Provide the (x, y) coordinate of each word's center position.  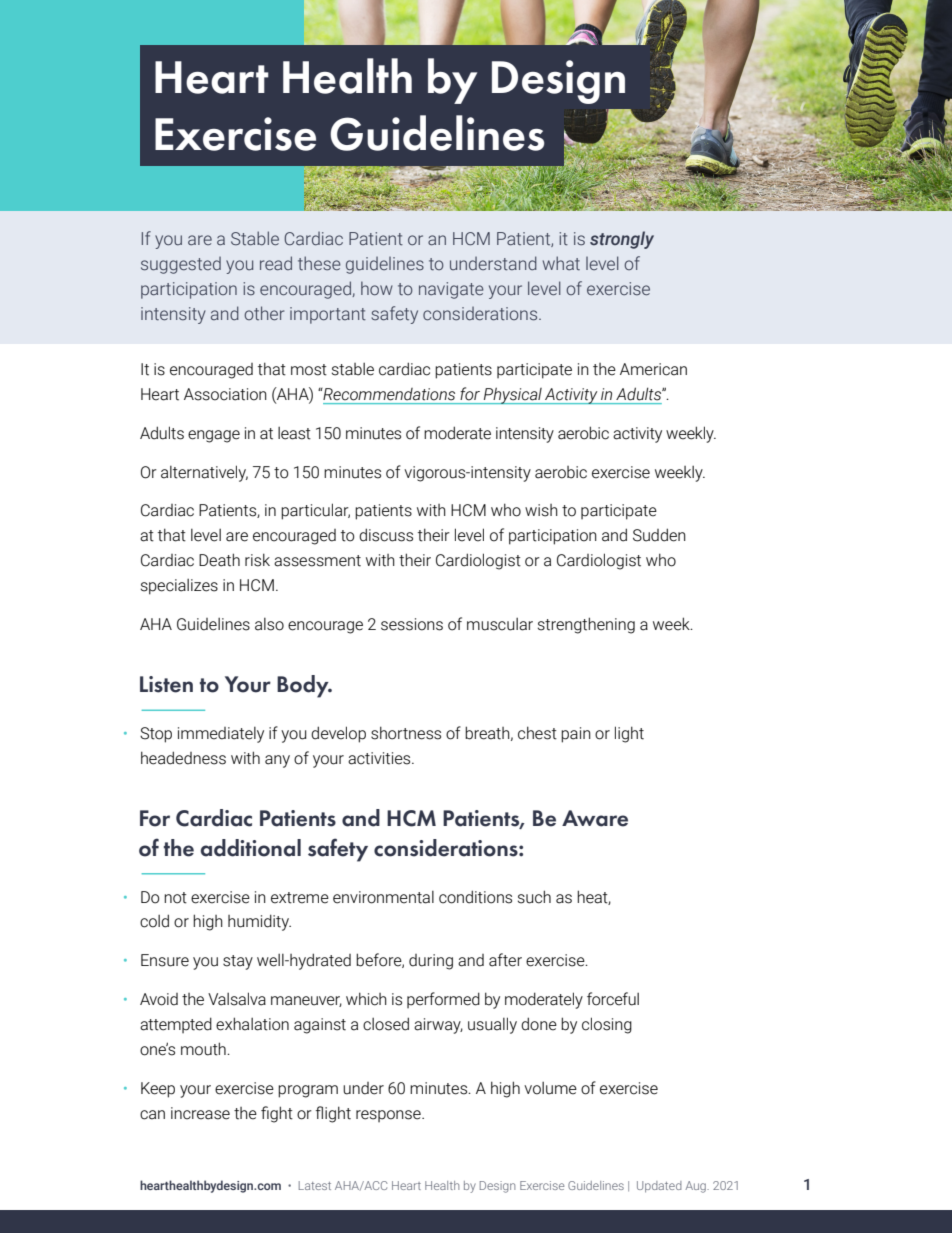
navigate (451, 290)
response (389, 1116)
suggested (181, 265)
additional (251, 848)
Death (219, 560)
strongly (622, 240)
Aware (595, 818)
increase (200, 1113)
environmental (383, 897)
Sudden (659, 535)
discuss (386, 535)
